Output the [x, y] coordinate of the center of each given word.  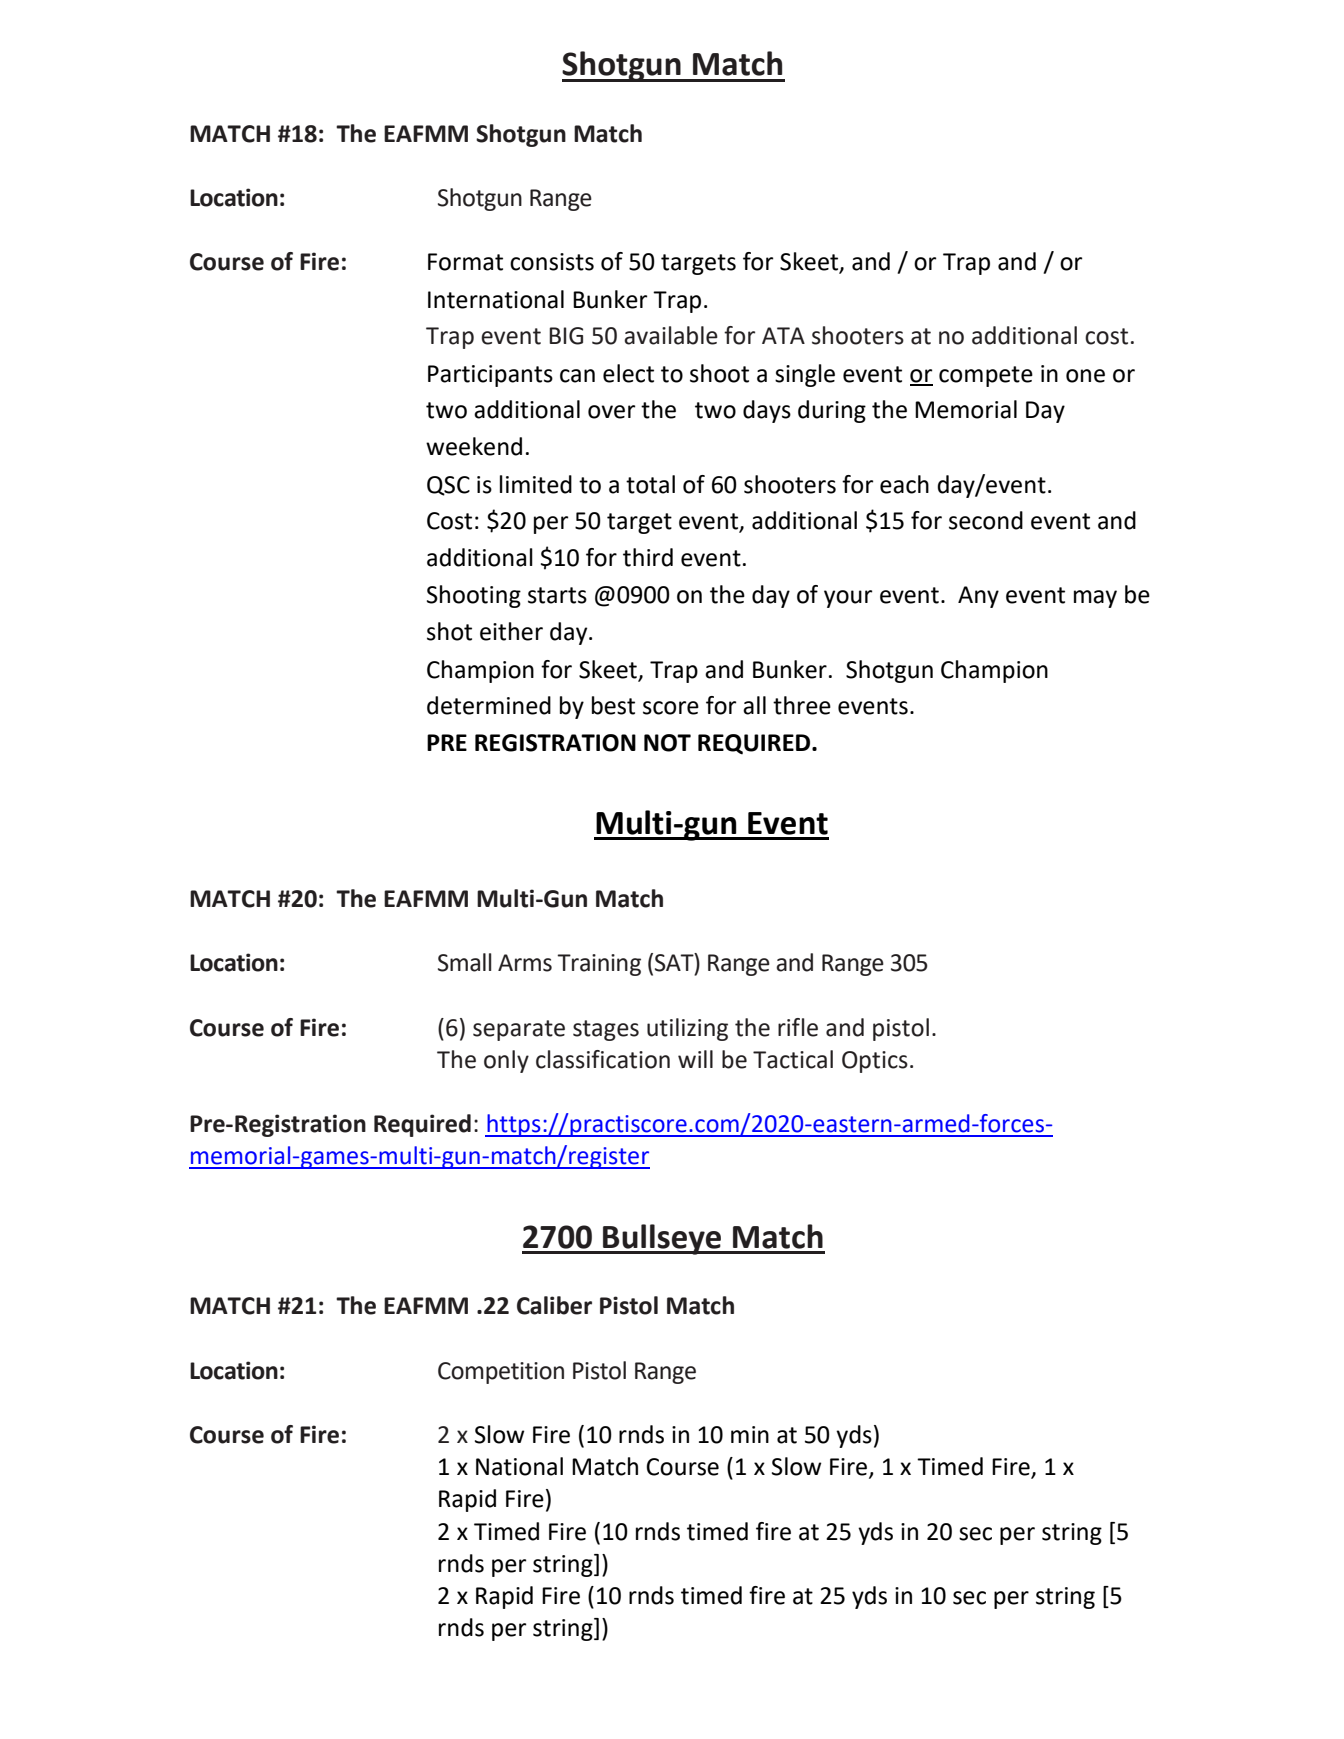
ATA [783, 335]
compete [986, 376]
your [848, 599]
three [802, 705]
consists [552, 262]
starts [557, 595]
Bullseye [662, 1239]
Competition [501, 1373]
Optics [875, 1062]
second [986, 520]
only [506, 1061]
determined [489, 705]
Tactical [793, 1059]
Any [978, 597]
